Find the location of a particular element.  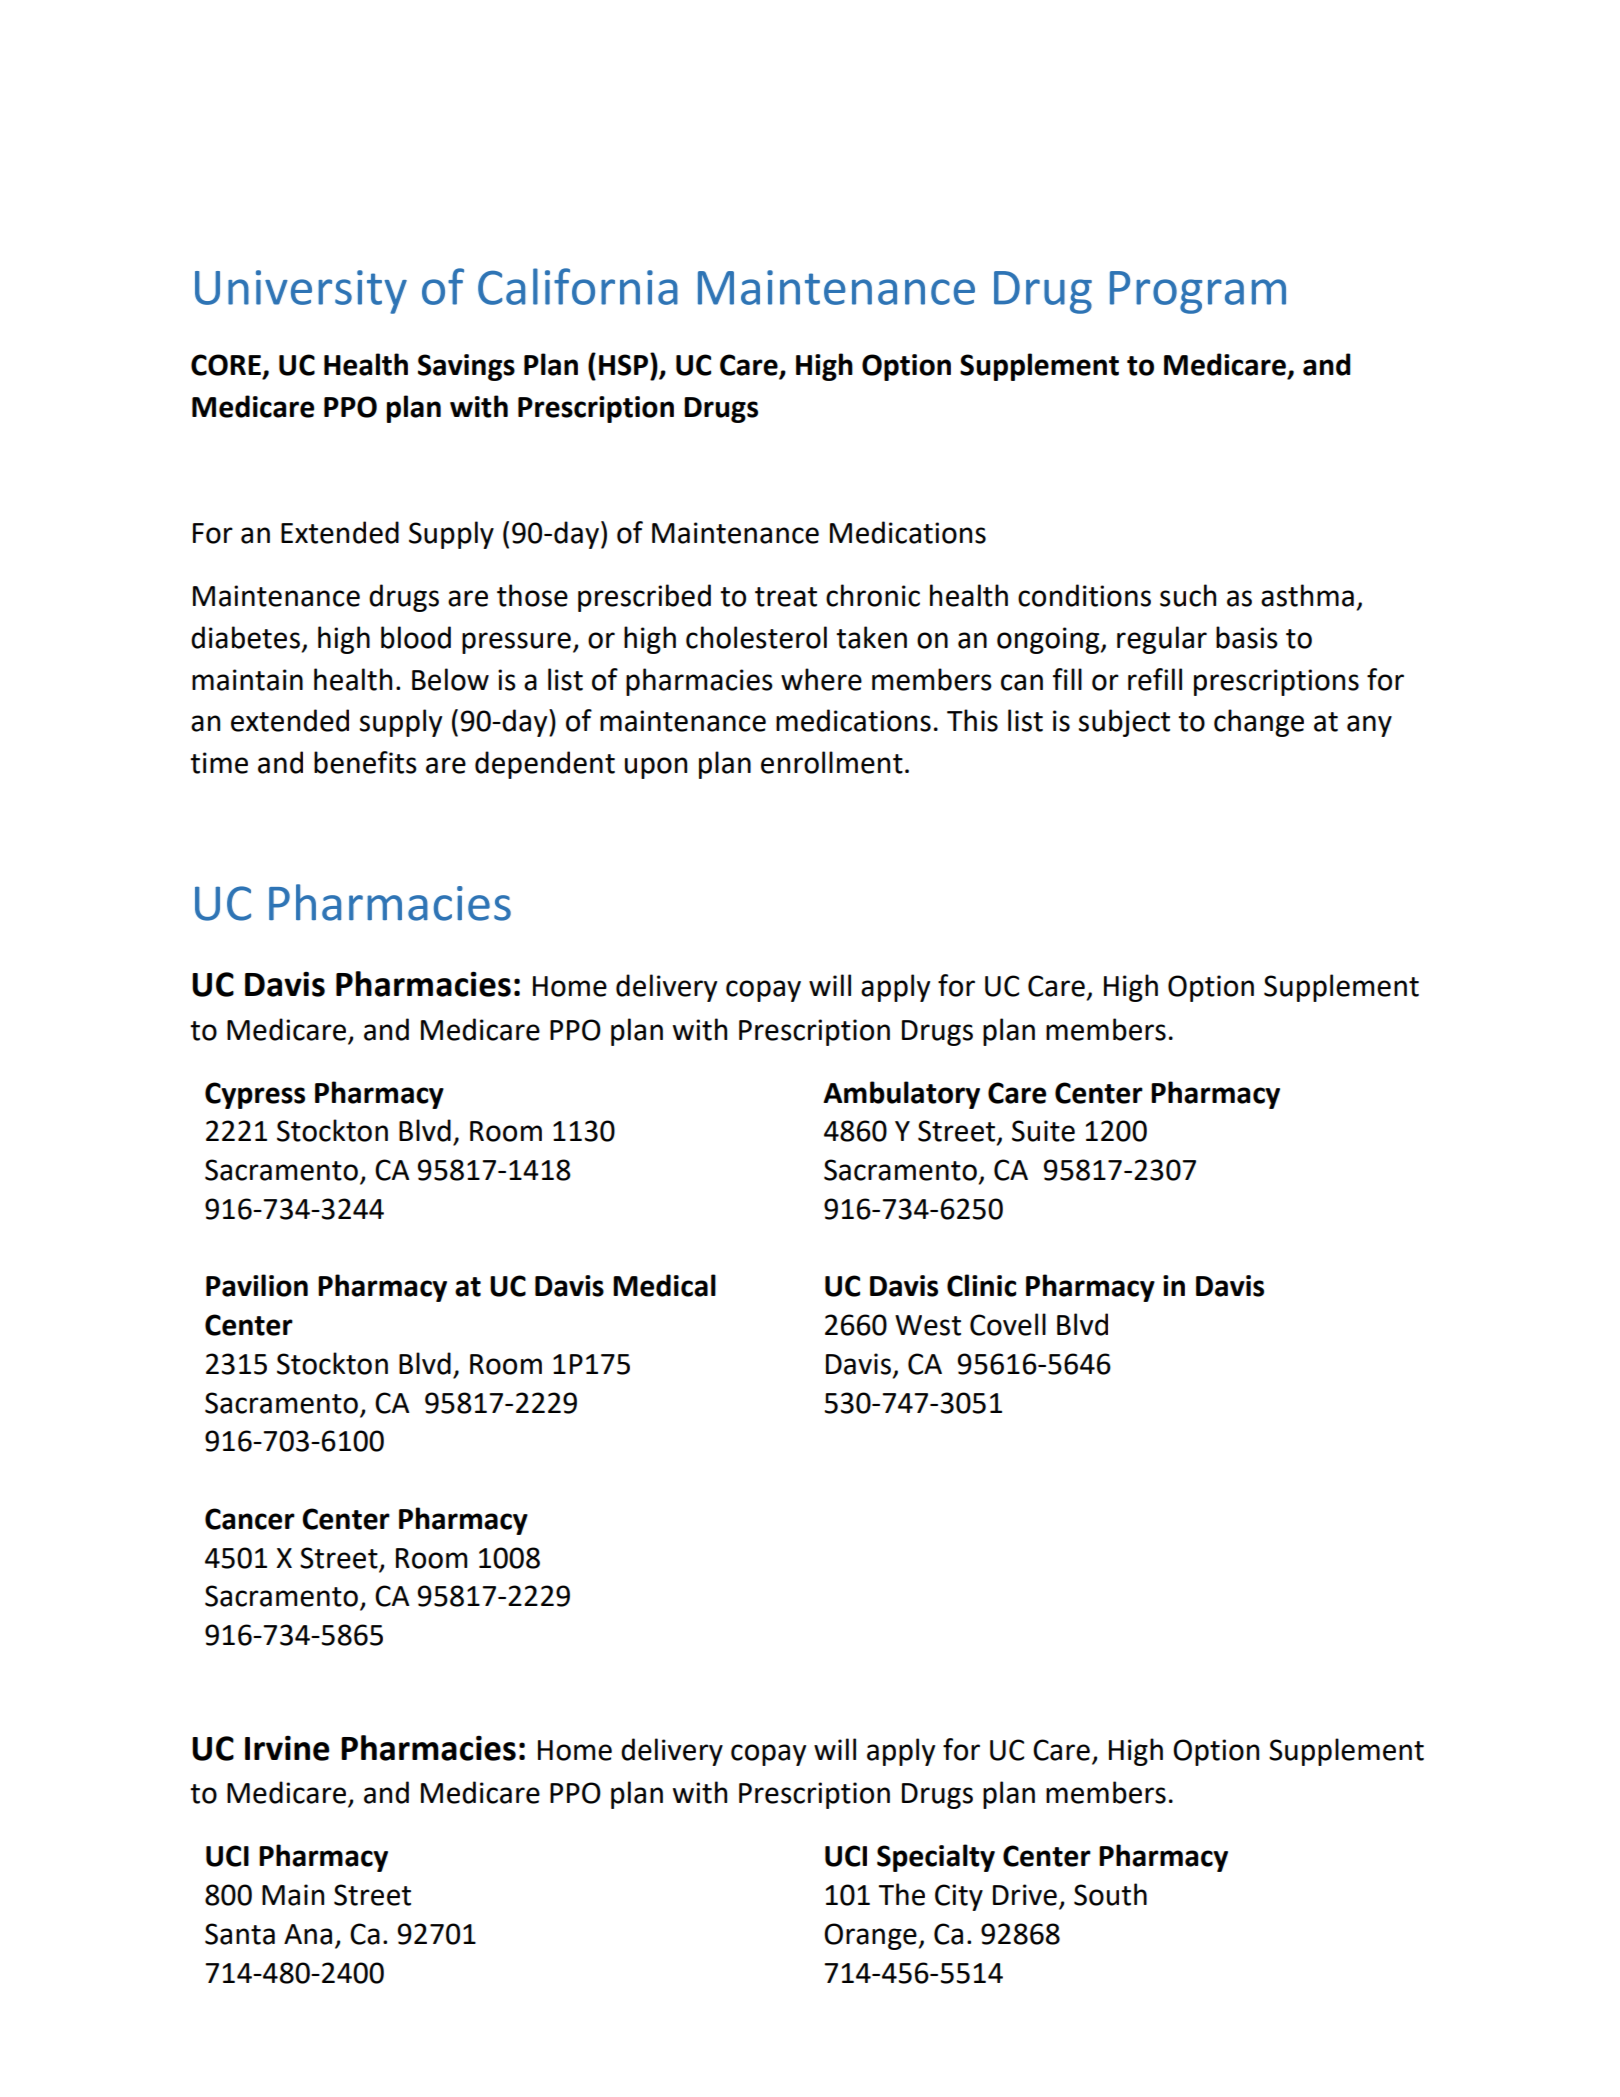

West is located at coordinates (928, 1325).
